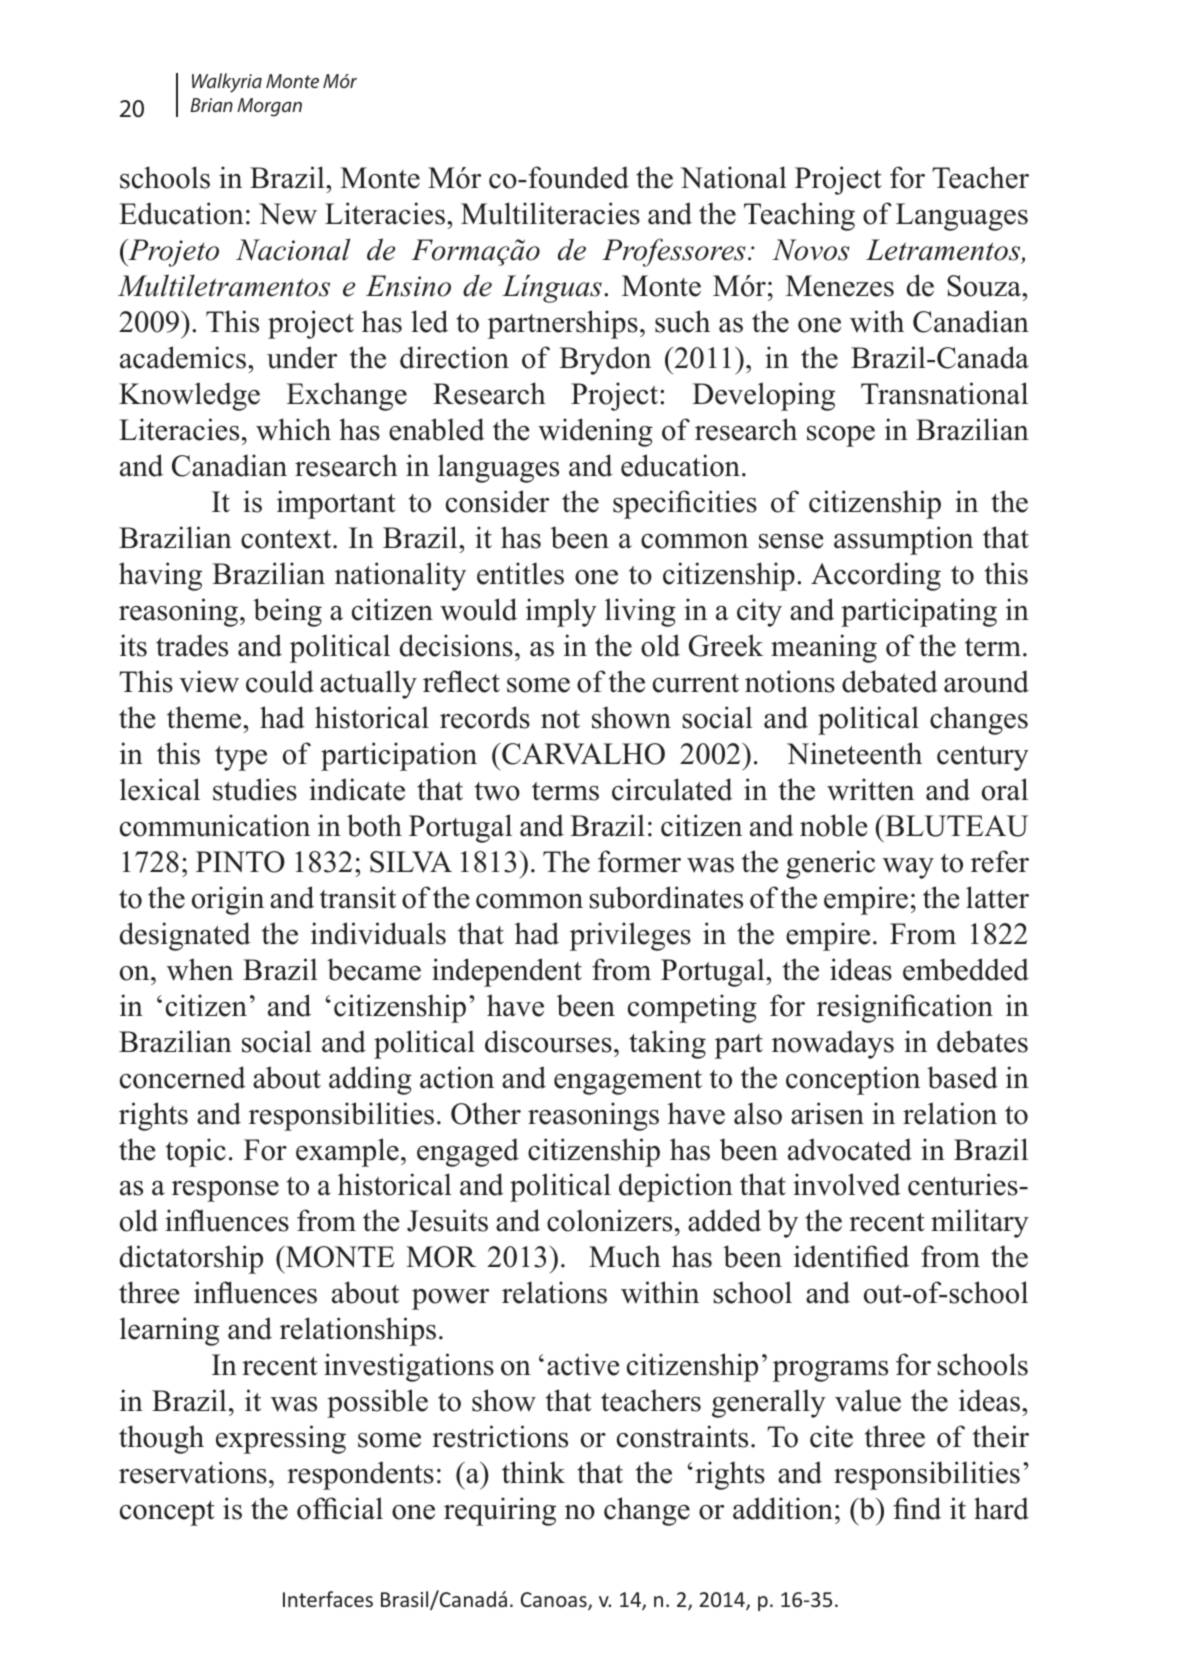 The height and width of the screenshot is (1675, 1184). I want to click on assumption, so click(903, 540).
